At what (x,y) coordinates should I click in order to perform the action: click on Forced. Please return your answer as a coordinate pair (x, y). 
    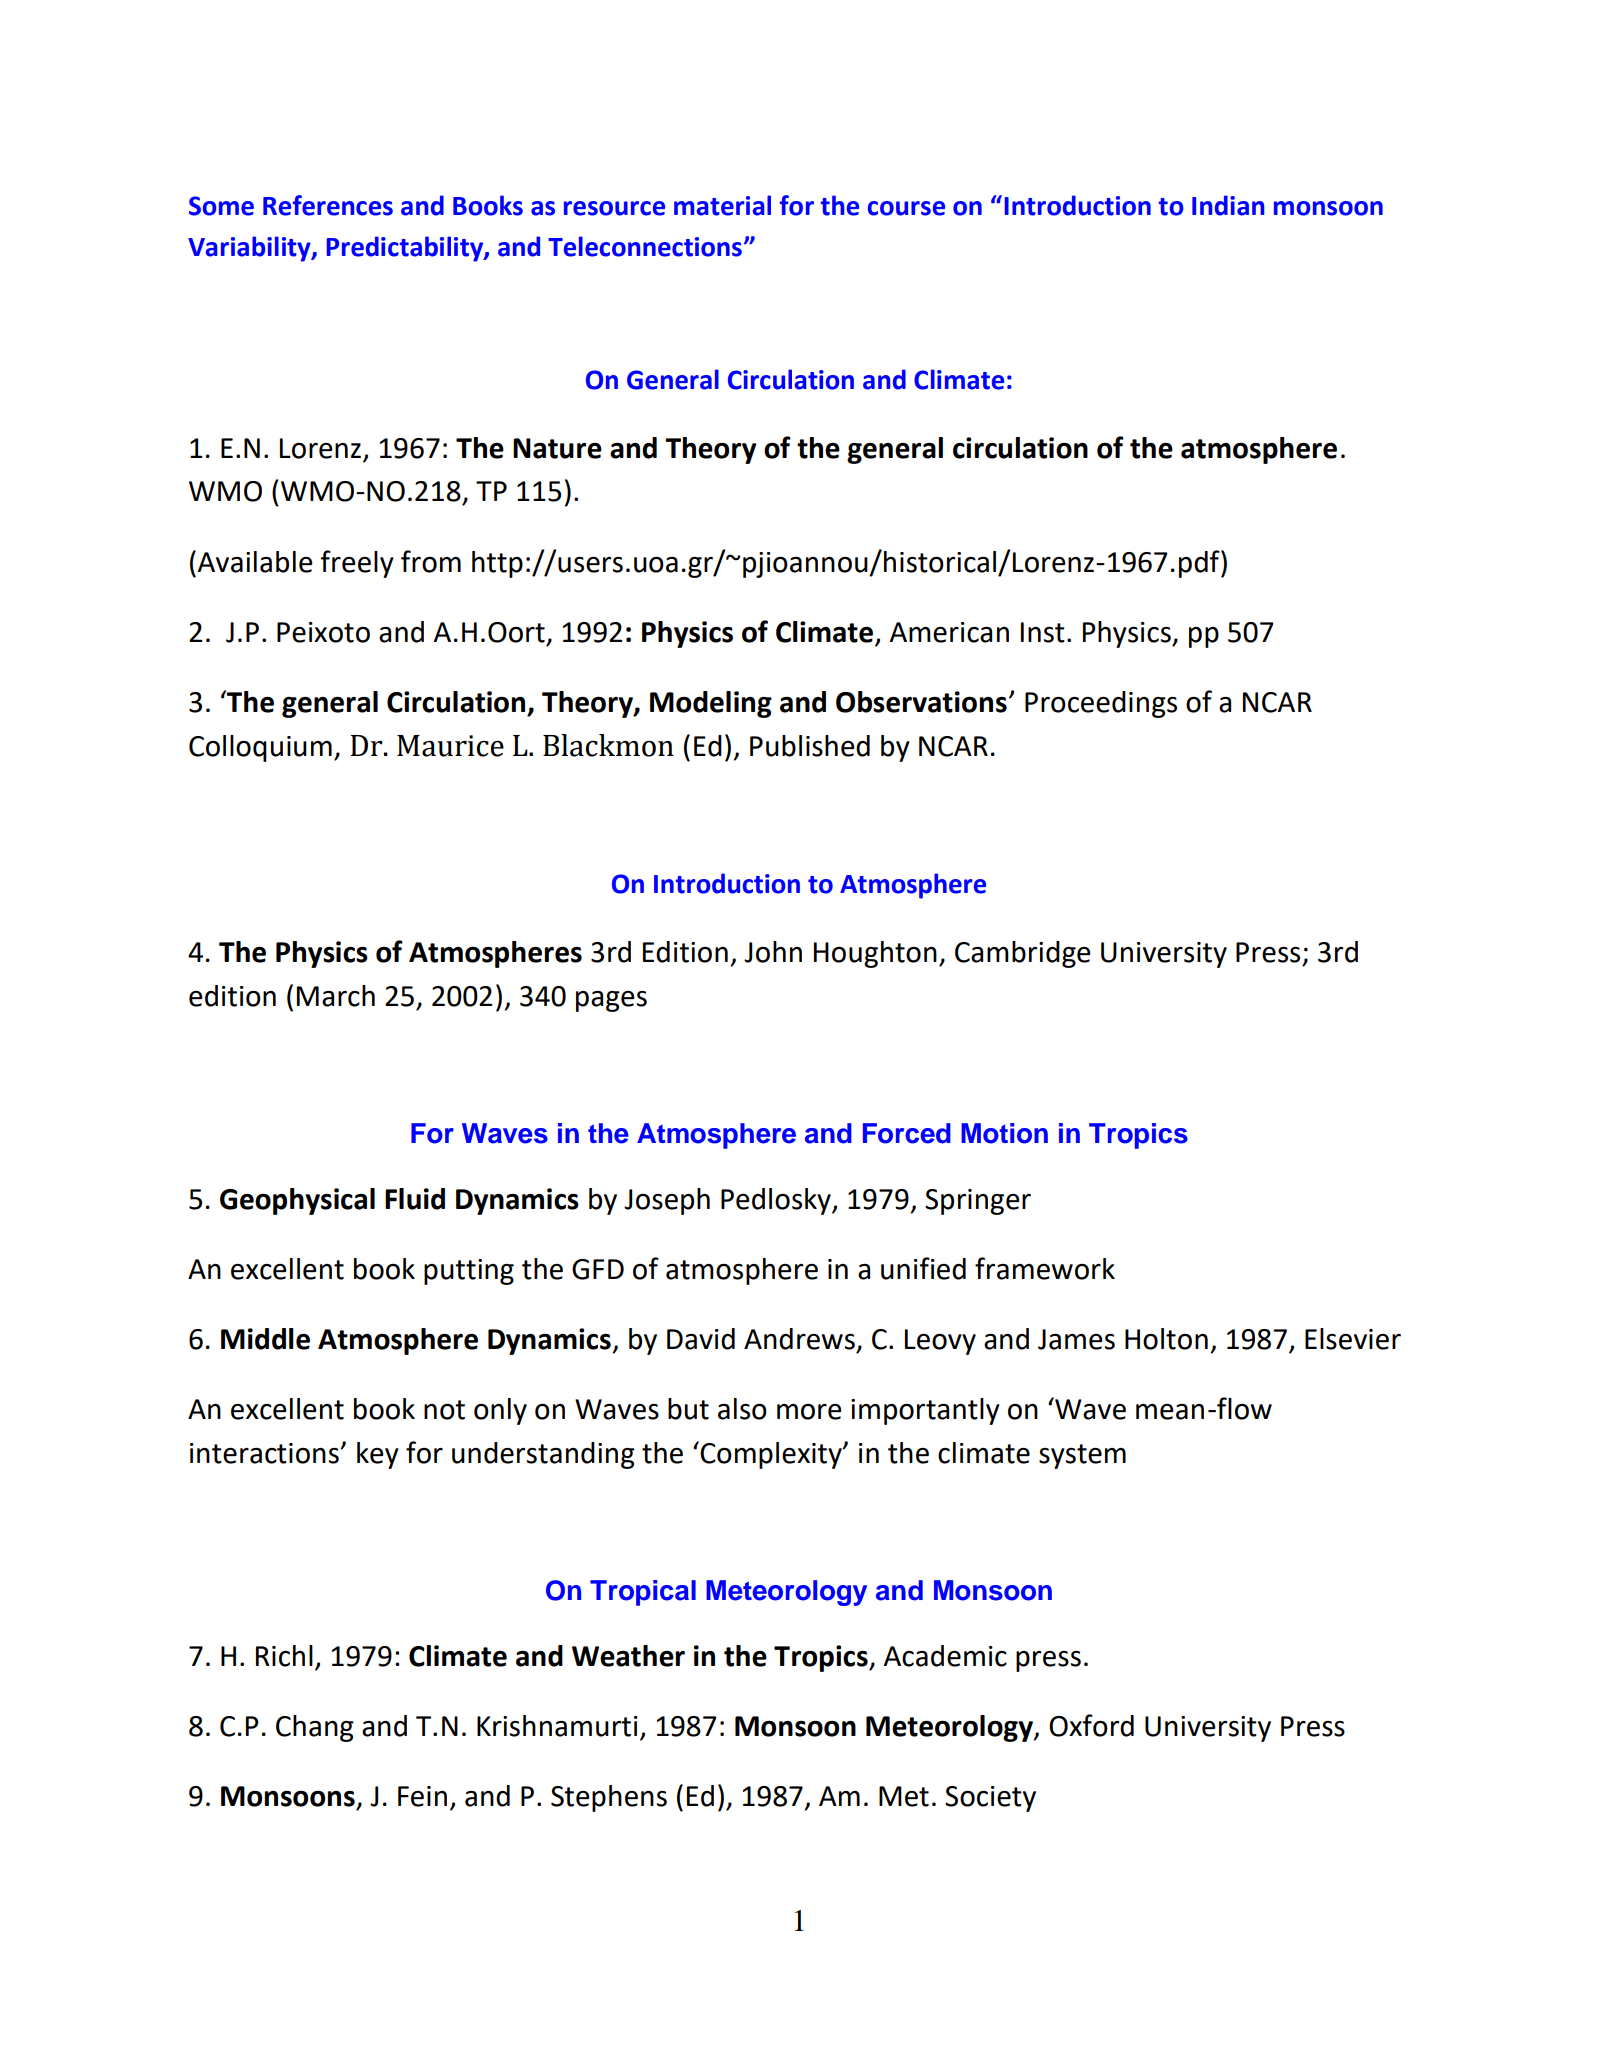
    Looking at the image, I should click on (907, 1133).
